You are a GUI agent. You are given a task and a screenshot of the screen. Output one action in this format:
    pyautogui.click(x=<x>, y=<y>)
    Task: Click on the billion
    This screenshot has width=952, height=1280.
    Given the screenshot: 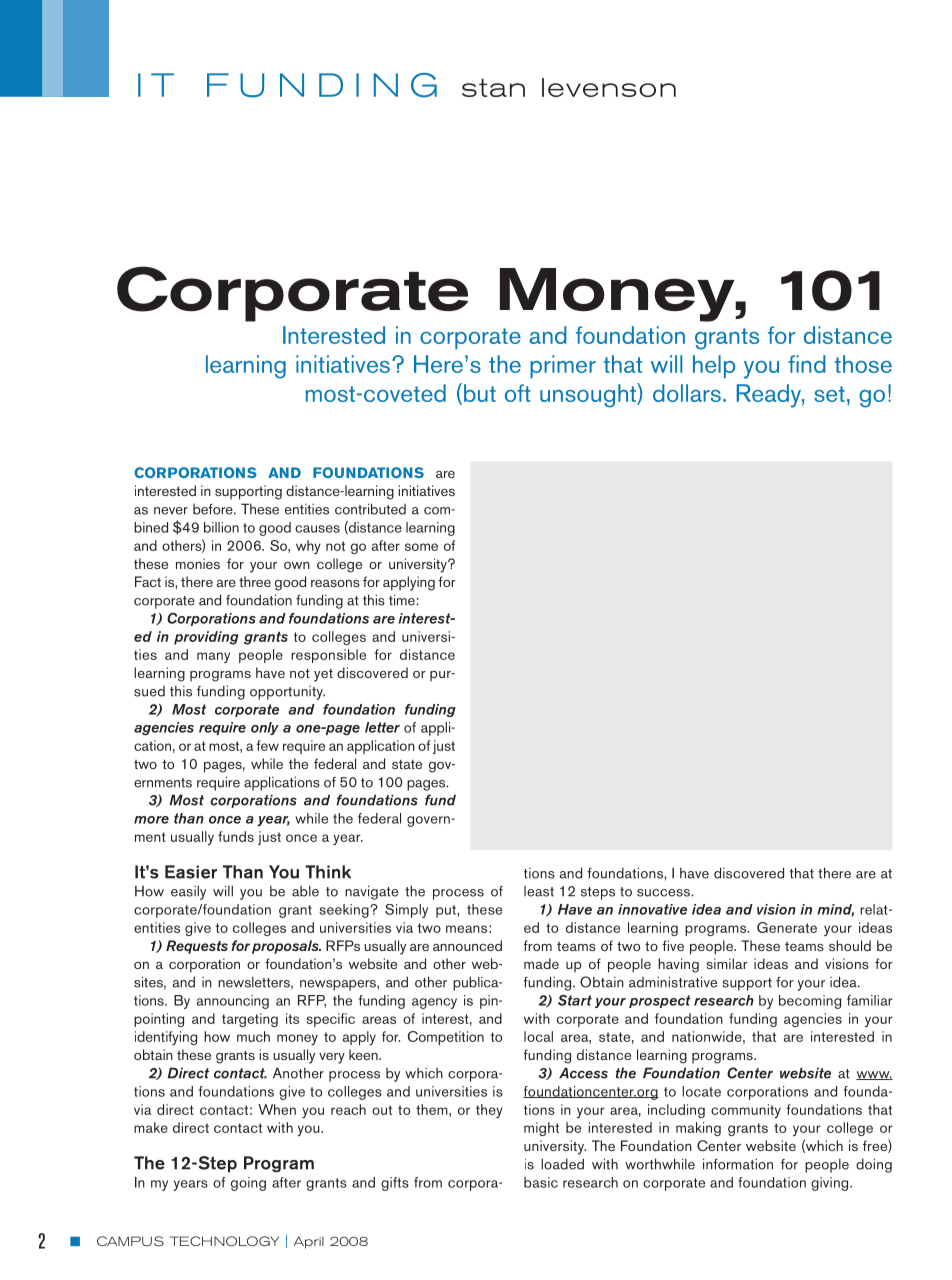 What is the action you would take?
    pyautogui.click(x=221, y=527)
